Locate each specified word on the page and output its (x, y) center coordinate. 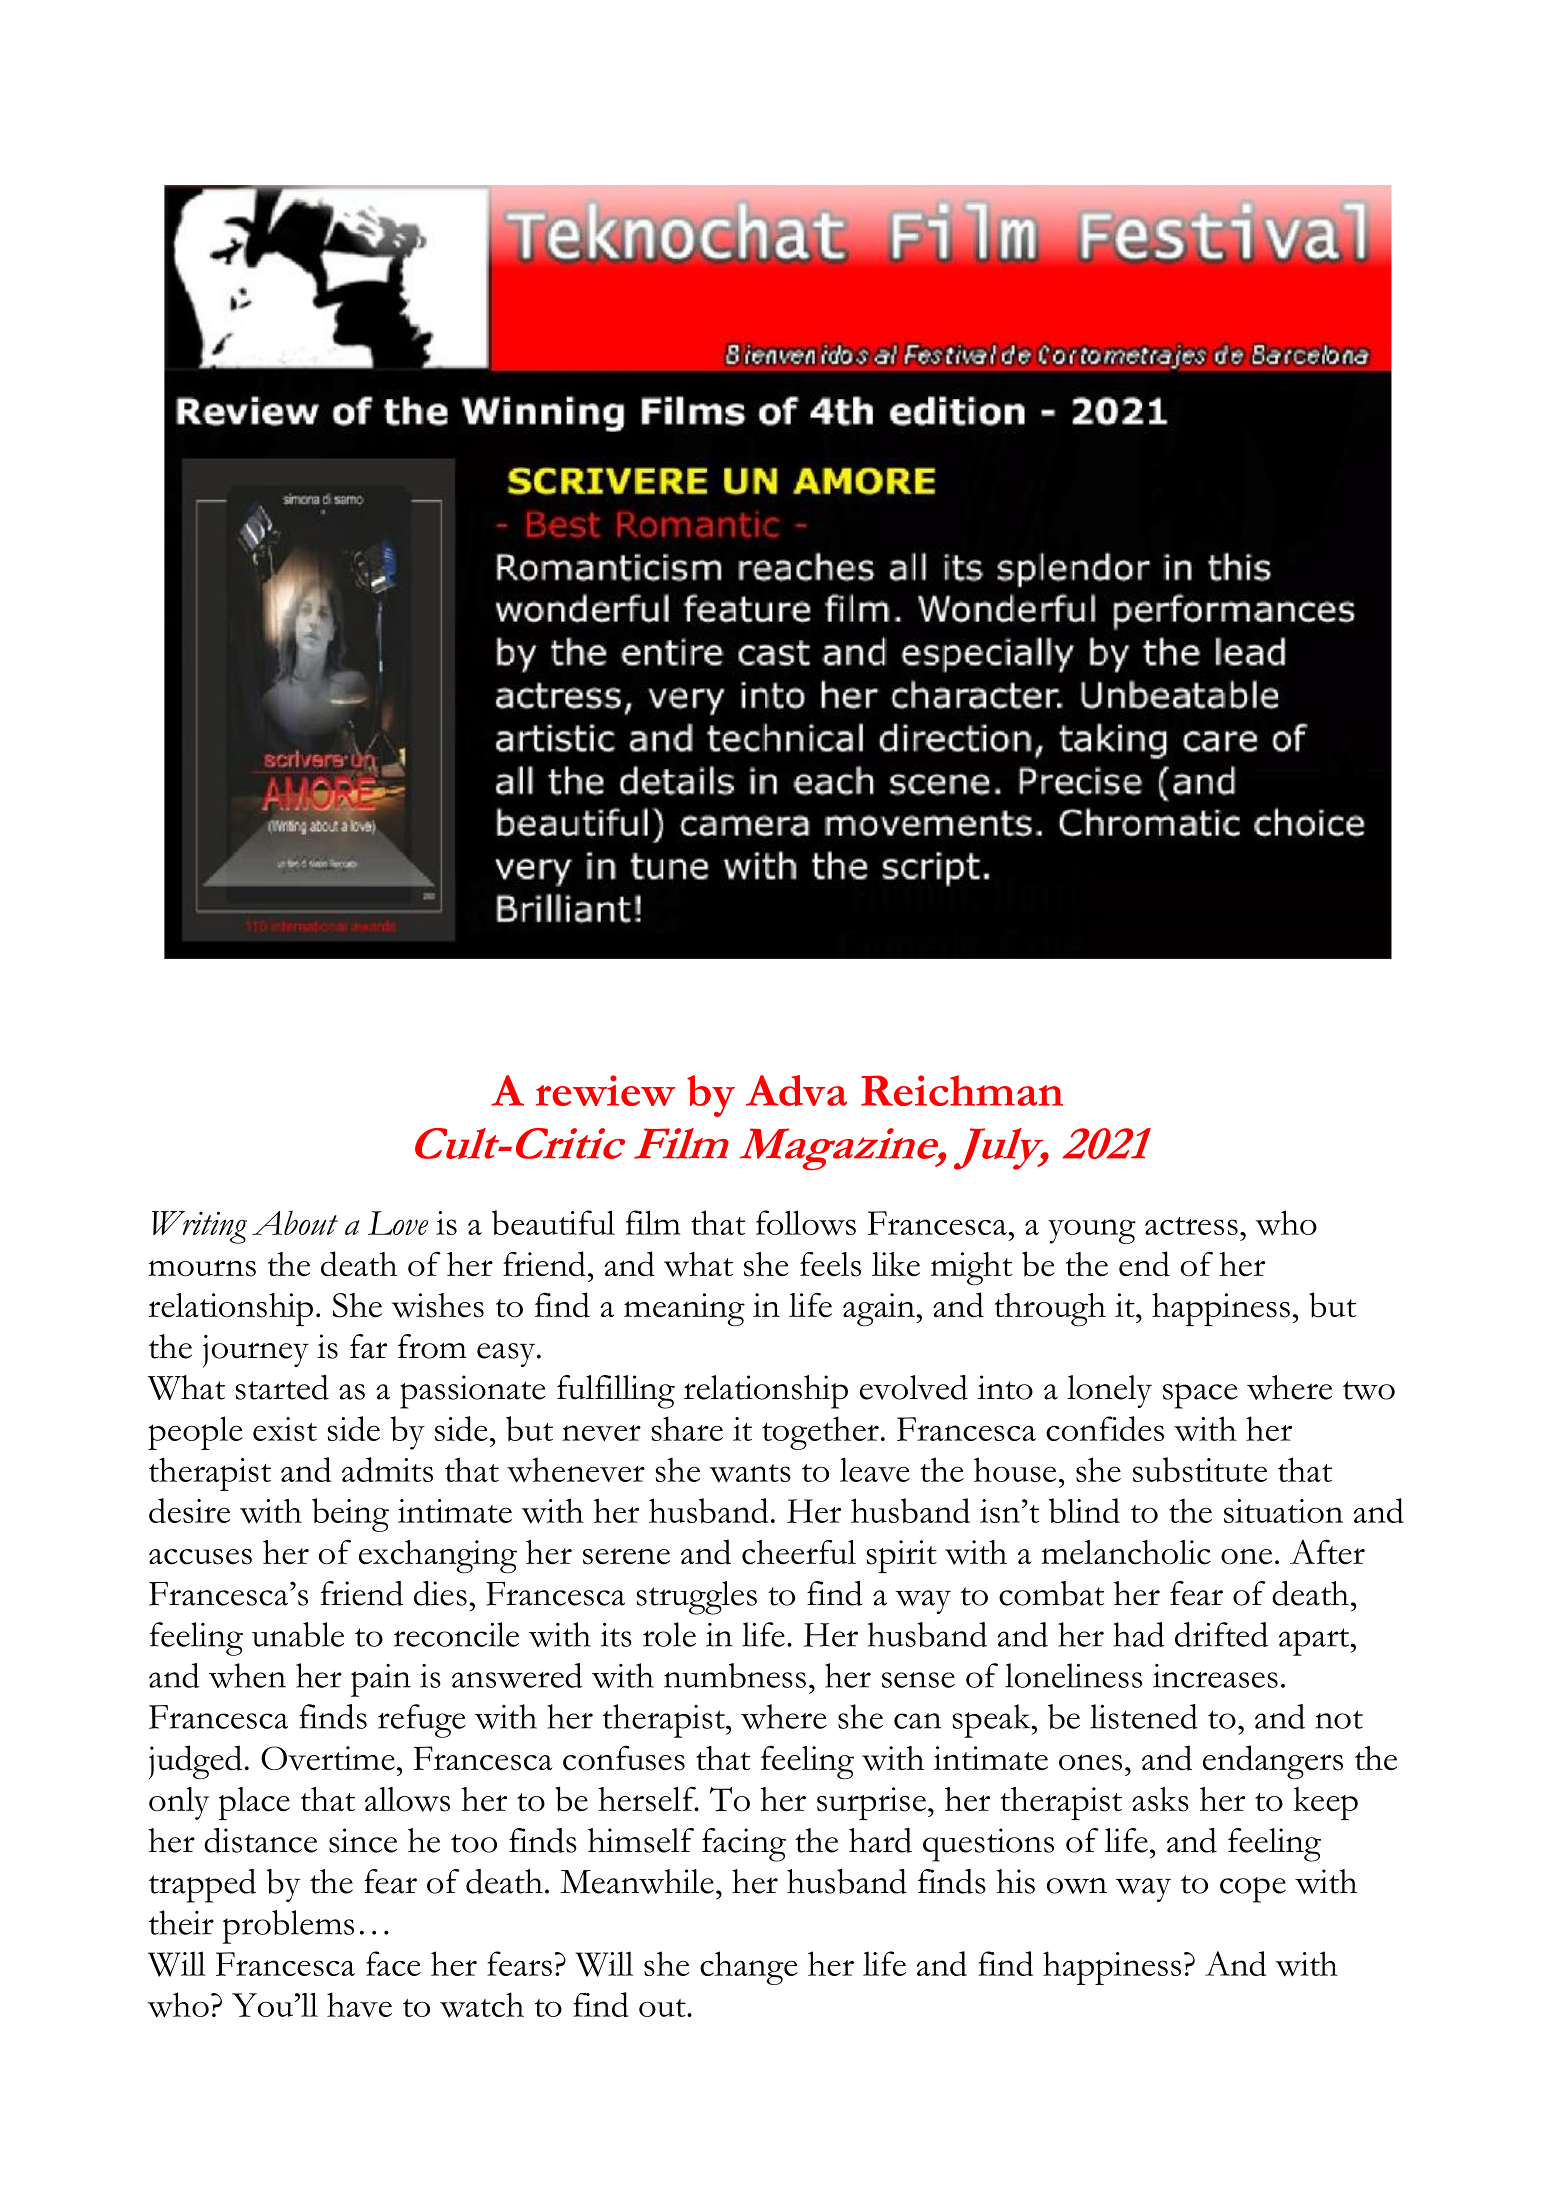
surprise (871, 1803)
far (368, 1346)
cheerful (799, 1552)
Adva (796, 1090)
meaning (684, 1309)
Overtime (328, 1758)
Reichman (962, 1090)
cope (1253, 1890)
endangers (1273, 1762)
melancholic (1126, 1552)
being (350, 1515)
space (1200, 1396)
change (749, 1968)
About (295, 1223)
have (359, 2004)
